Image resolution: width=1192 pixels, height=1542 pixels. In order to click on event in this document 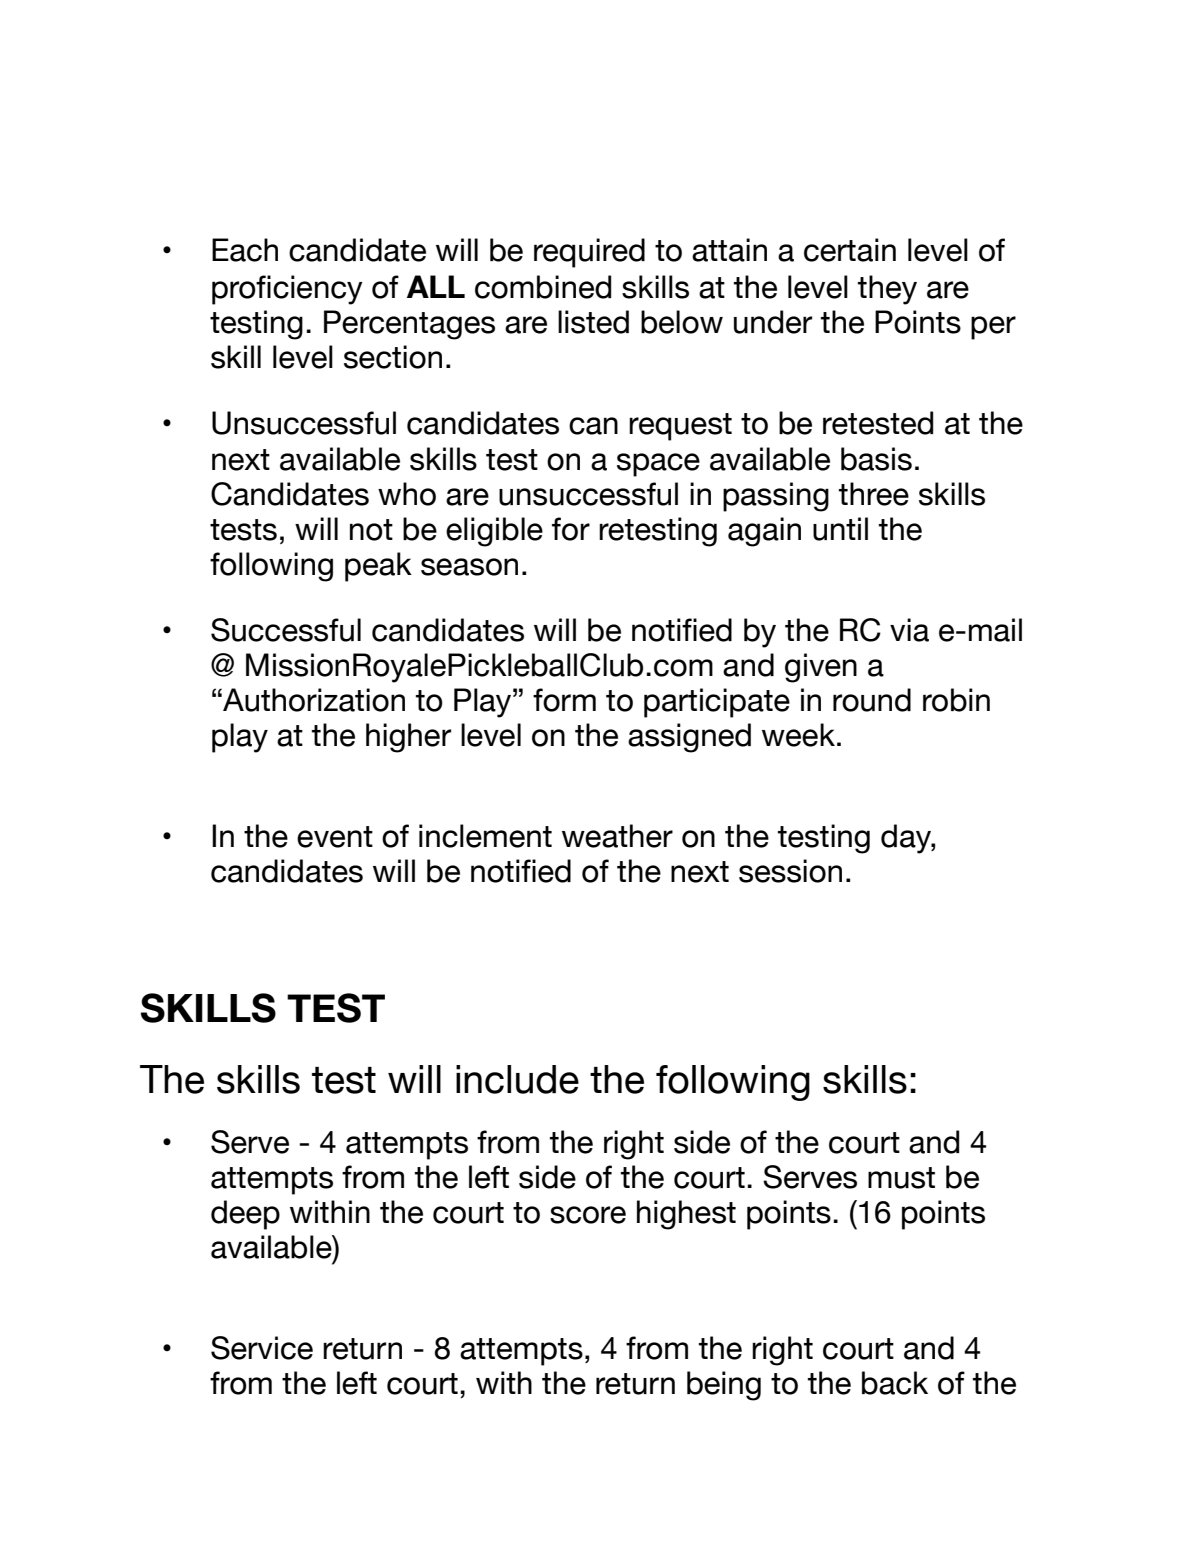, I will do `click(335, 837)`.
